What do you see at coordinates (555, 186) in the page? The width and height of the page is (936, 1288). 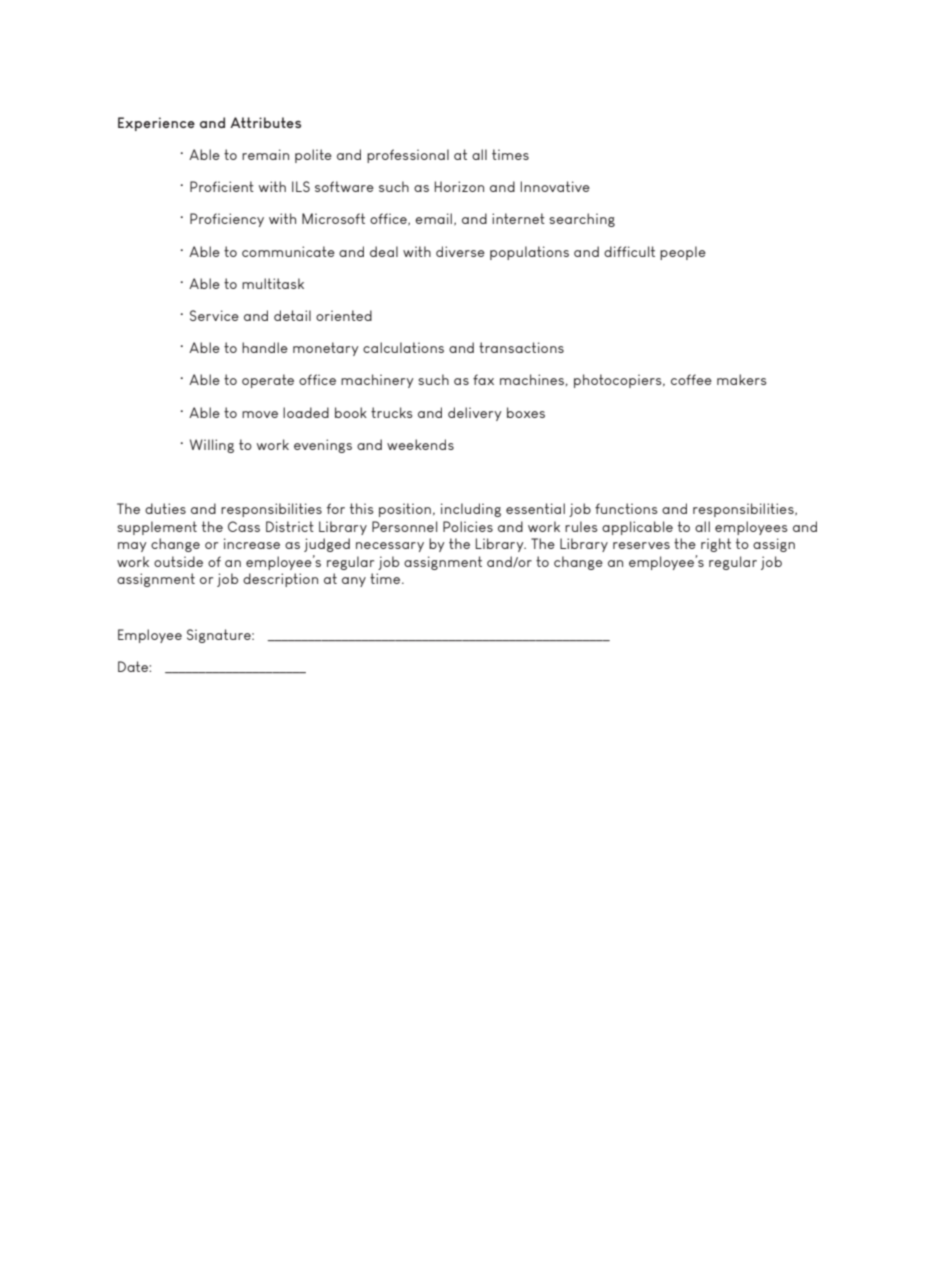 I see `Innovative` at bounding box center [555, 186].
